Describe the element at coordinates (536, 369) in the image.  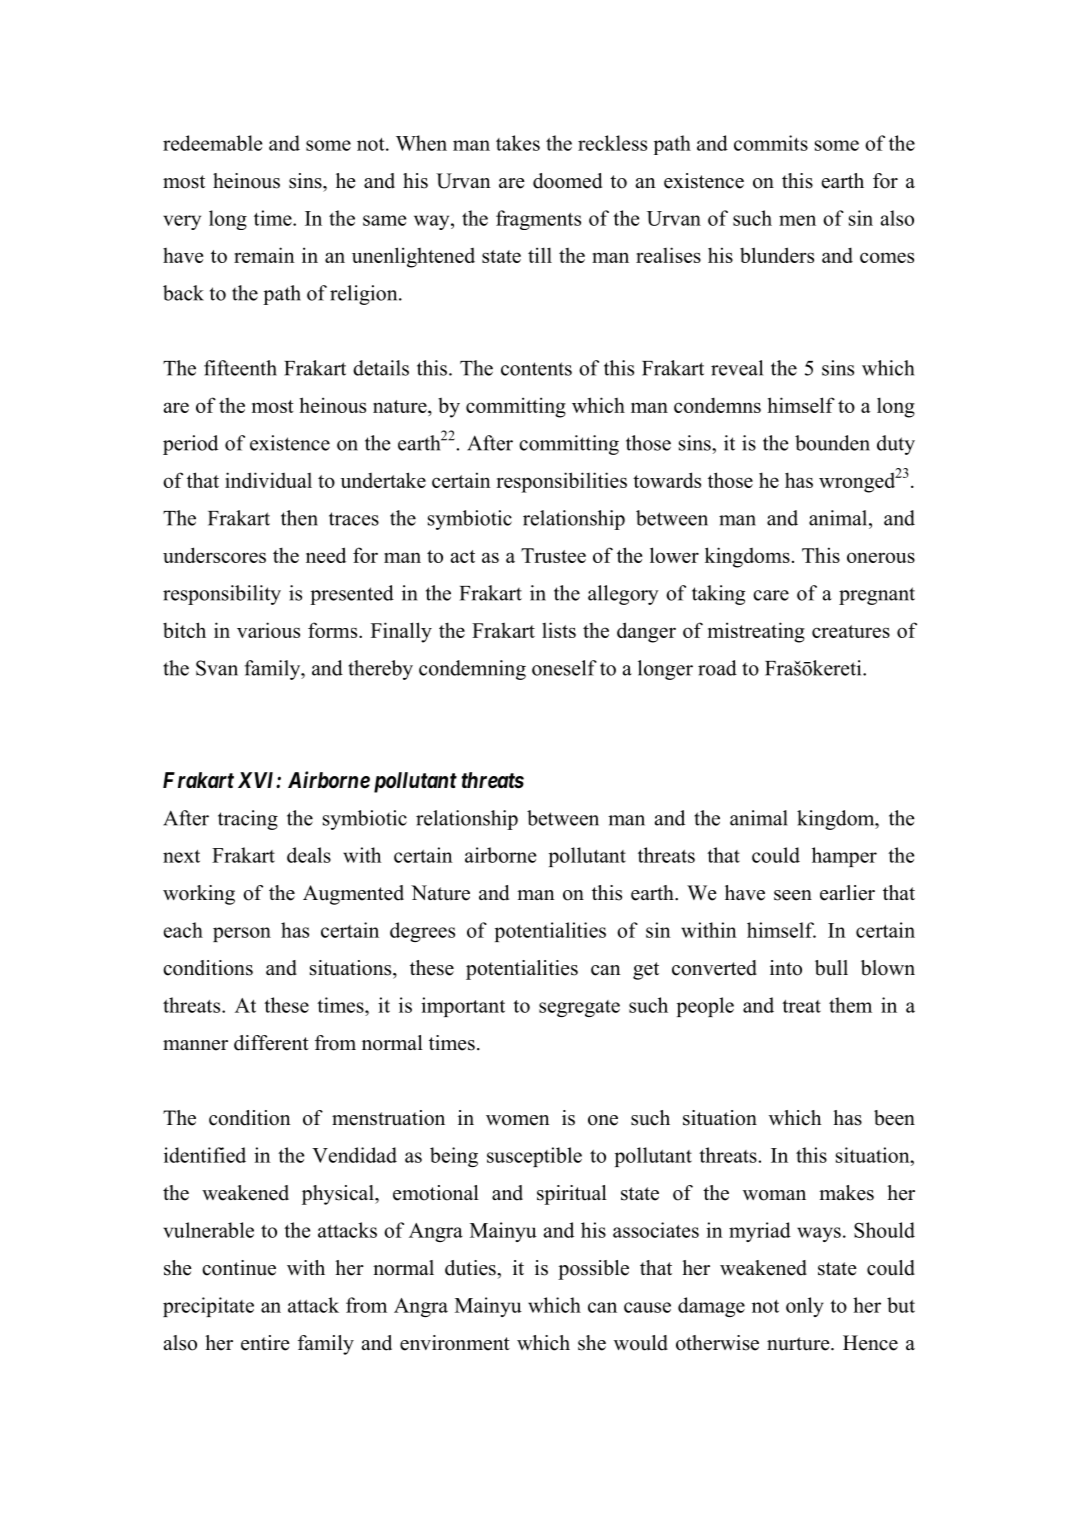
I see `contents` at that location.
